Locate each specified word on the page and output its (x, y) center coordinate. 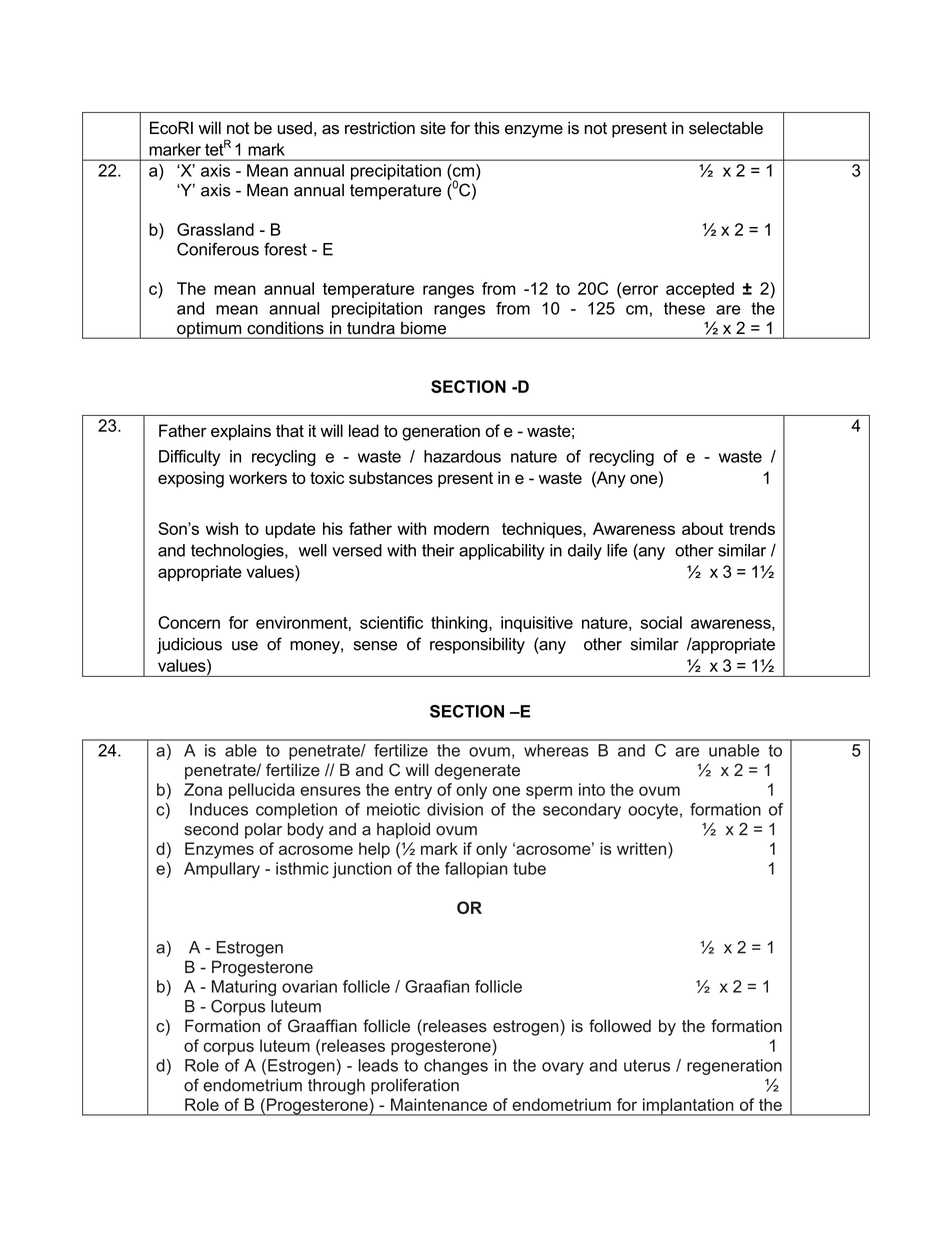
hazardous (462, 456)
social (661, 622)
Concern (189, 622)
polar (263, 831)
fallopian (476, 870)
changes (456, 1067)
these (684, 308)
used (294, 128)
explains (241, 432)
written (641, 848)
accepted (700, 290)
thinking (460, 624)
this (487, 128)
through (336, 1087)
